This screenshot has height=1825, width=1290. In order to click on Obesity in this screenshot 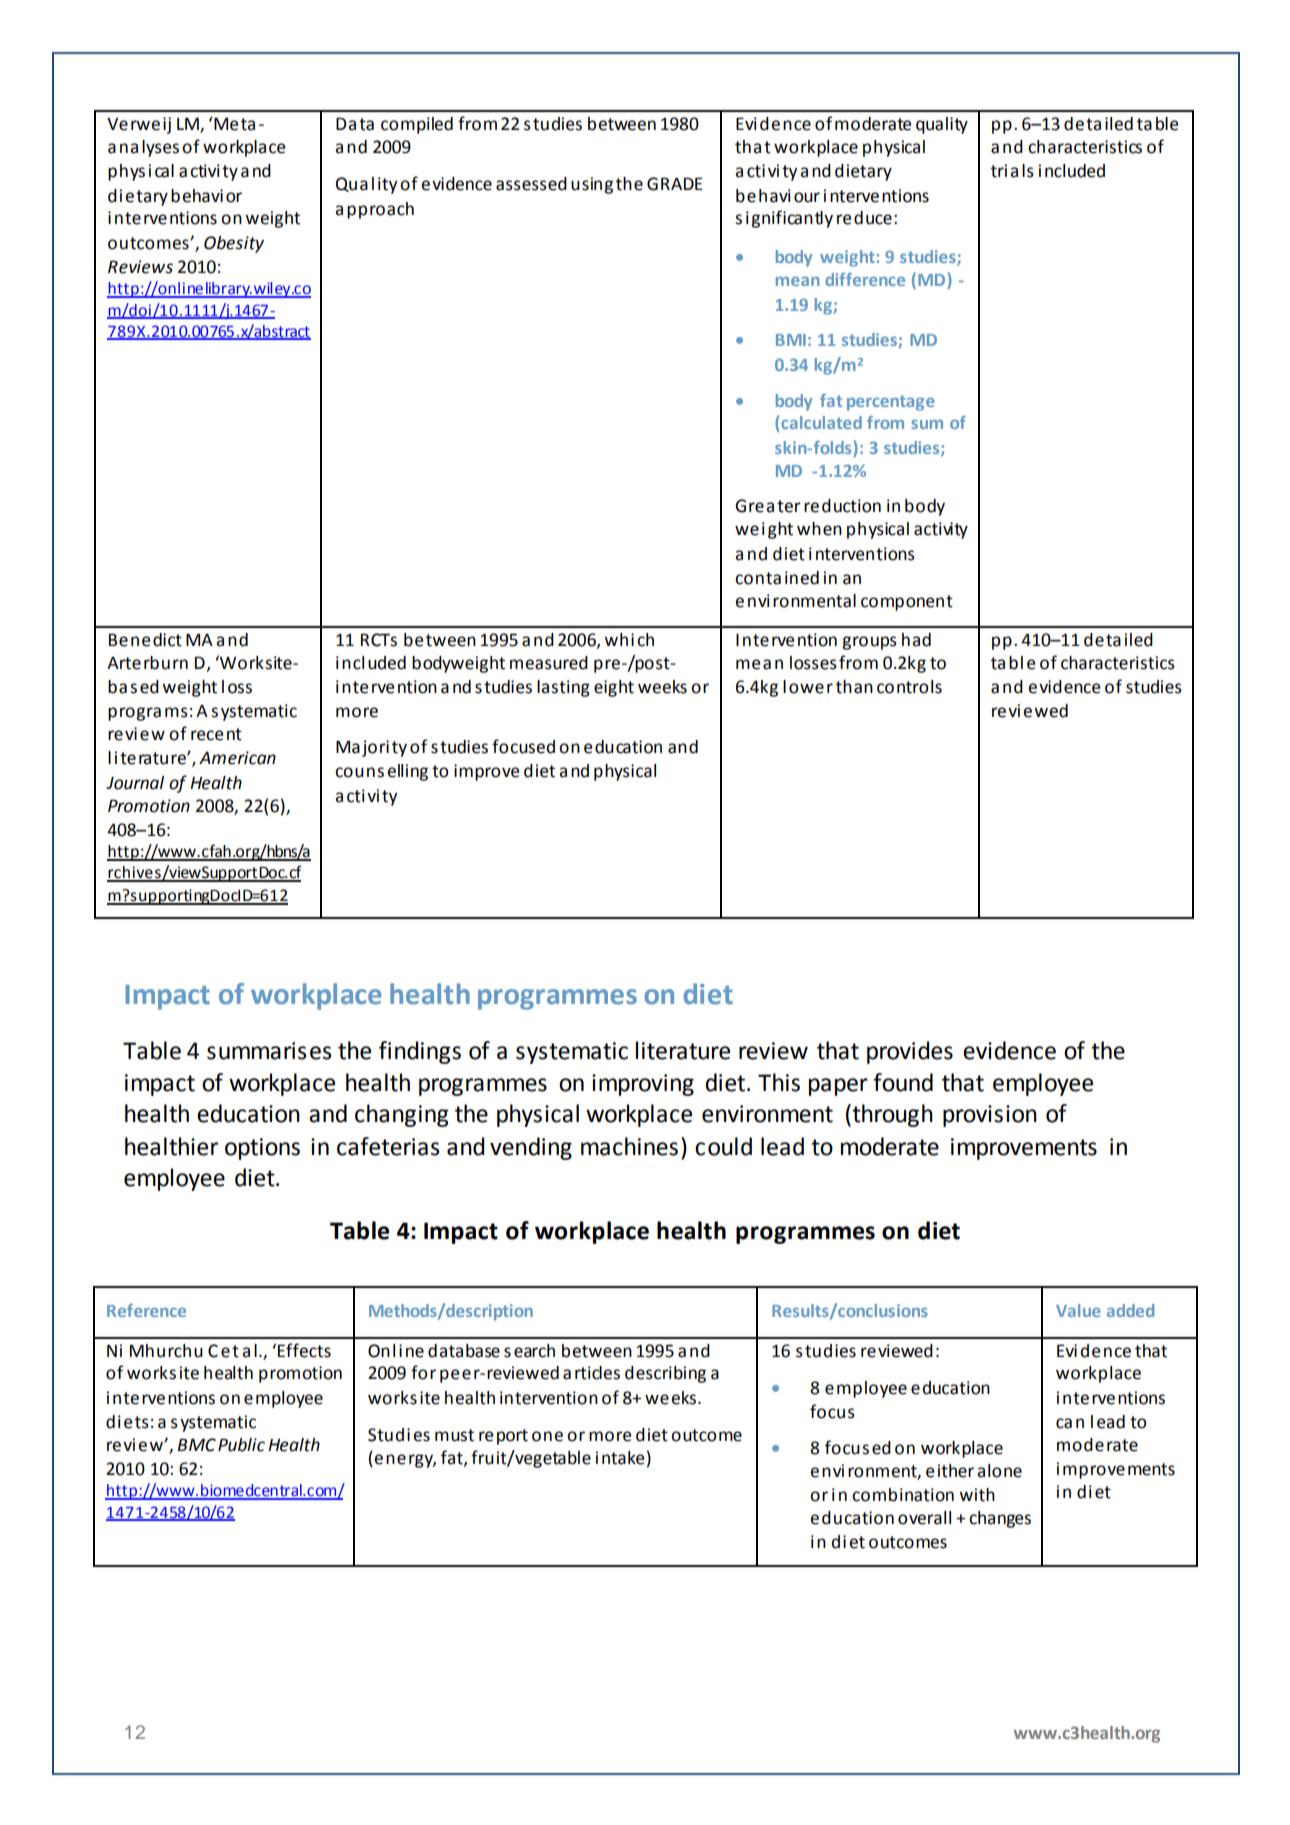, I will do `click(234, 244)`.
